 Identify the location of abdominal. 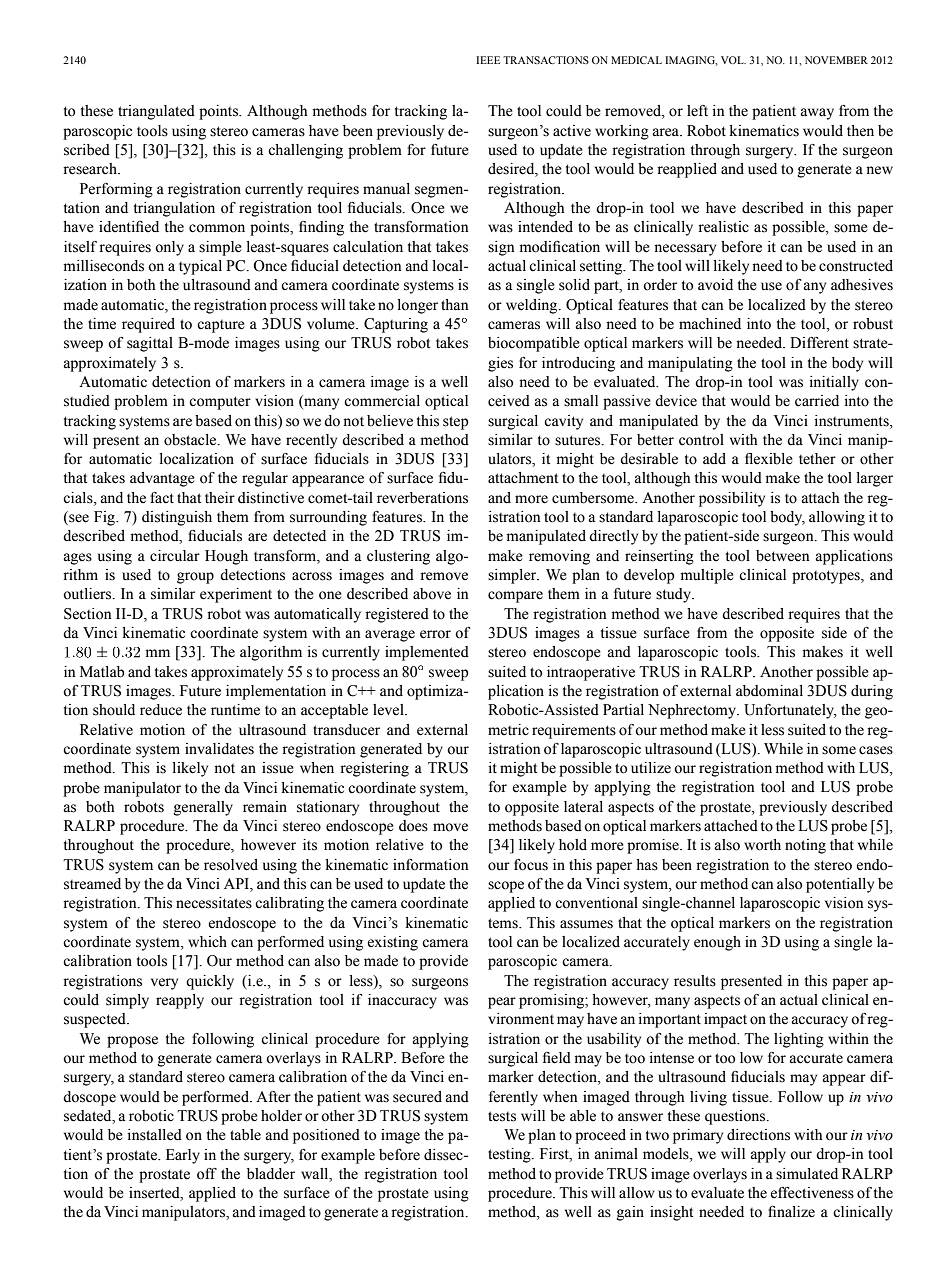
(769, 691).
